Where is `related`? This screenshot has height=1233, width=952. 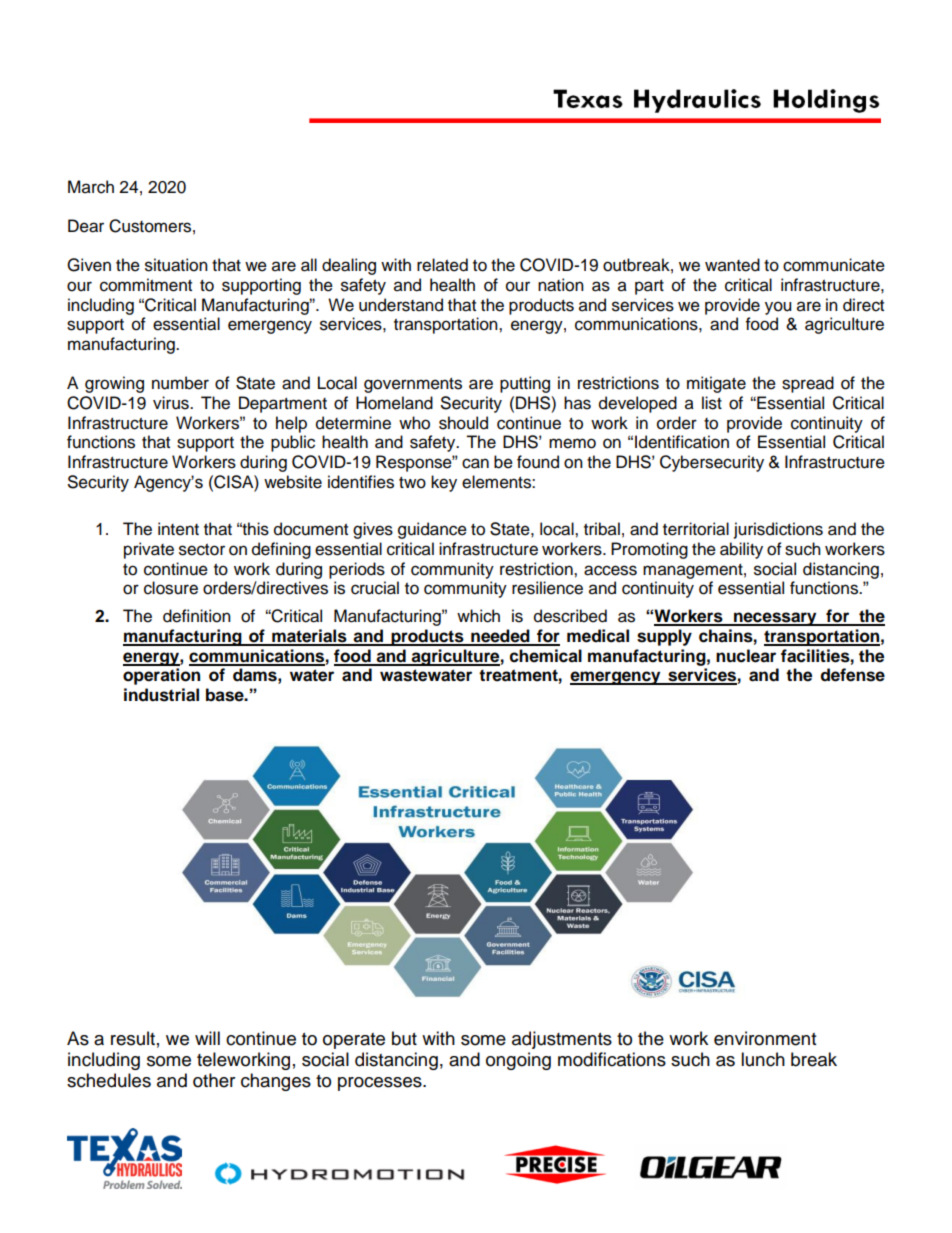 related is located at coordinates (442, 265).
